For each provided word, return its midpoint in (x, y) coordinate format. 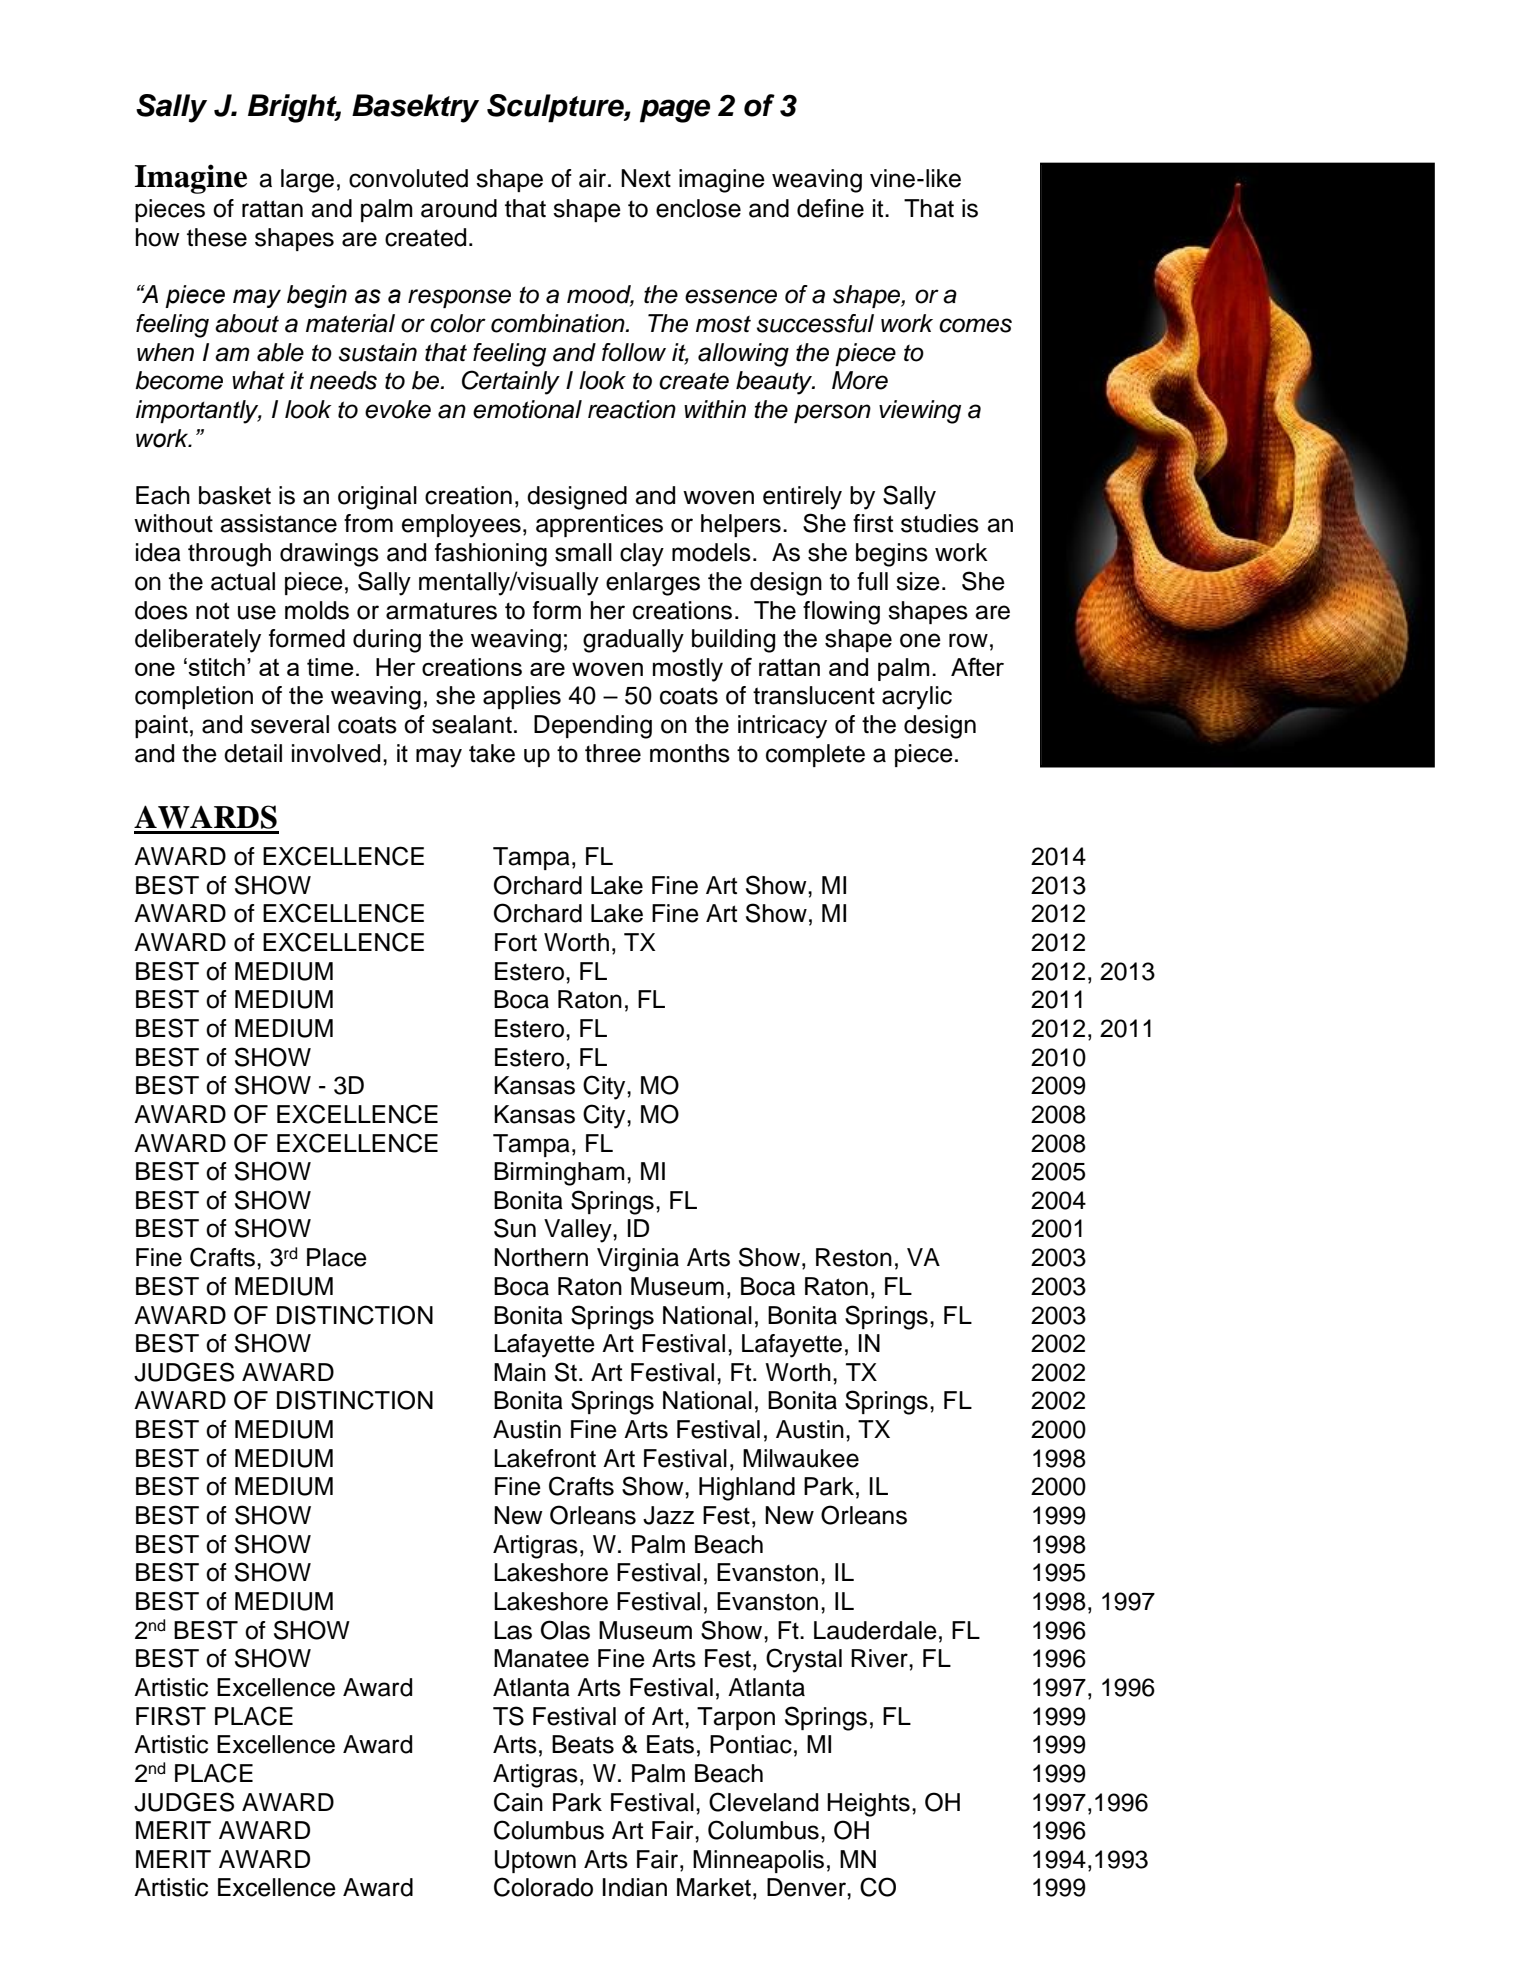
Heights (868, 1805)
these (217, 237)
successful (815, 323)
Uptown (535, 1861)
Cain (518, 1802)
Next (646, 178)
